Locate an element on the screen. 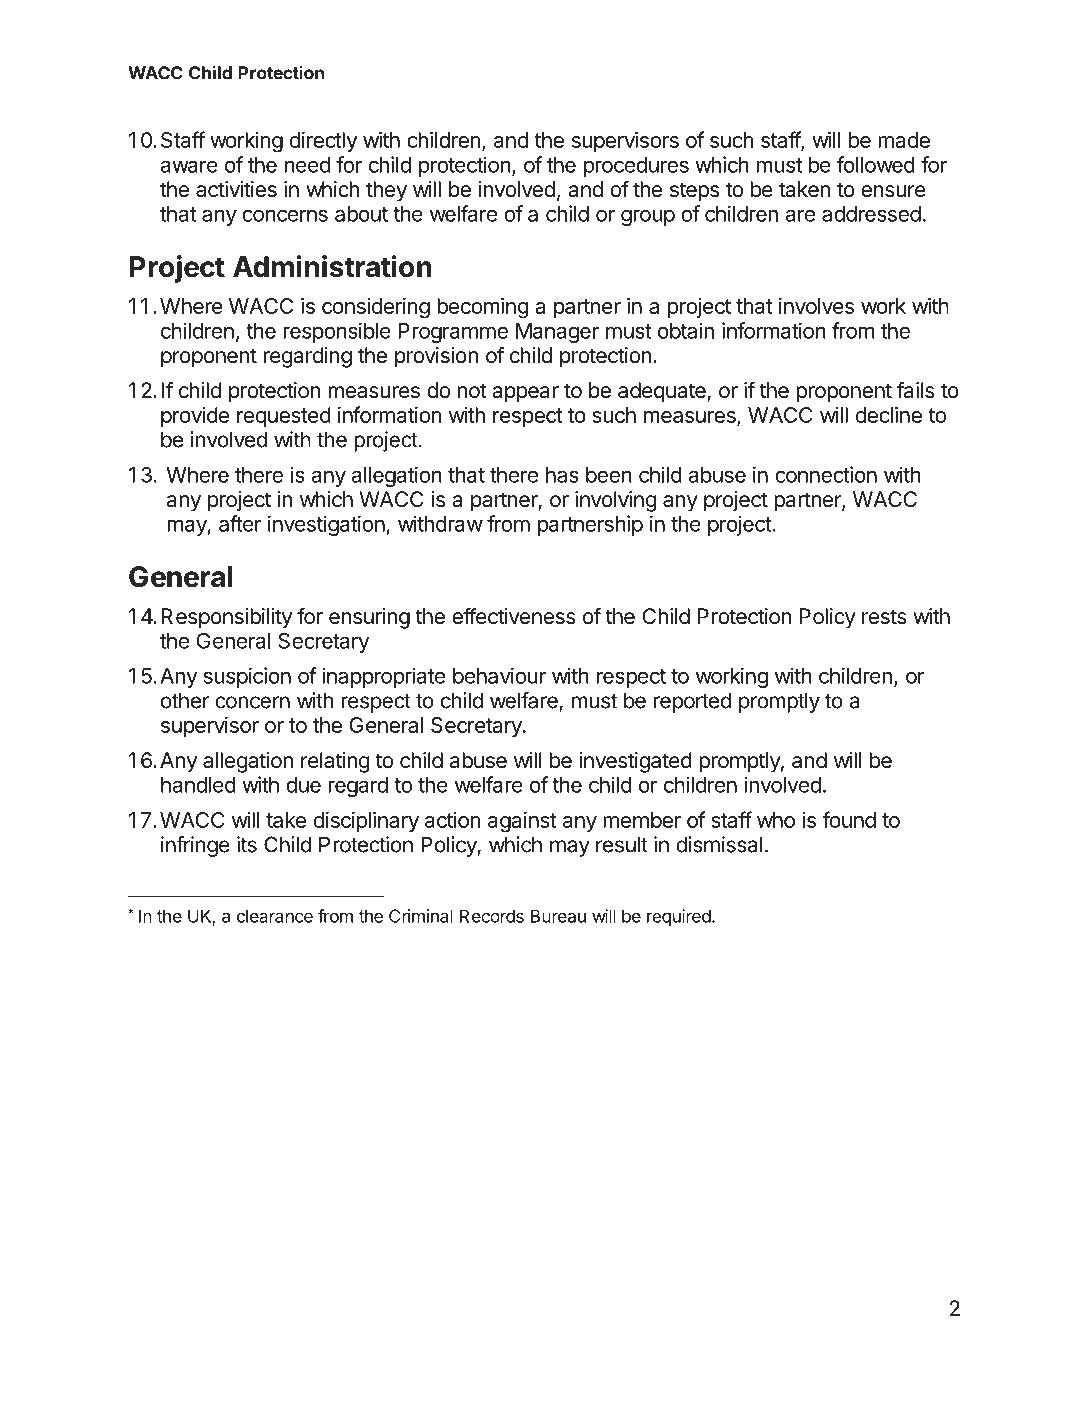 The height and width of the screenshot is (1408, 1088). suspicion is located at coordinates (247, 677).
